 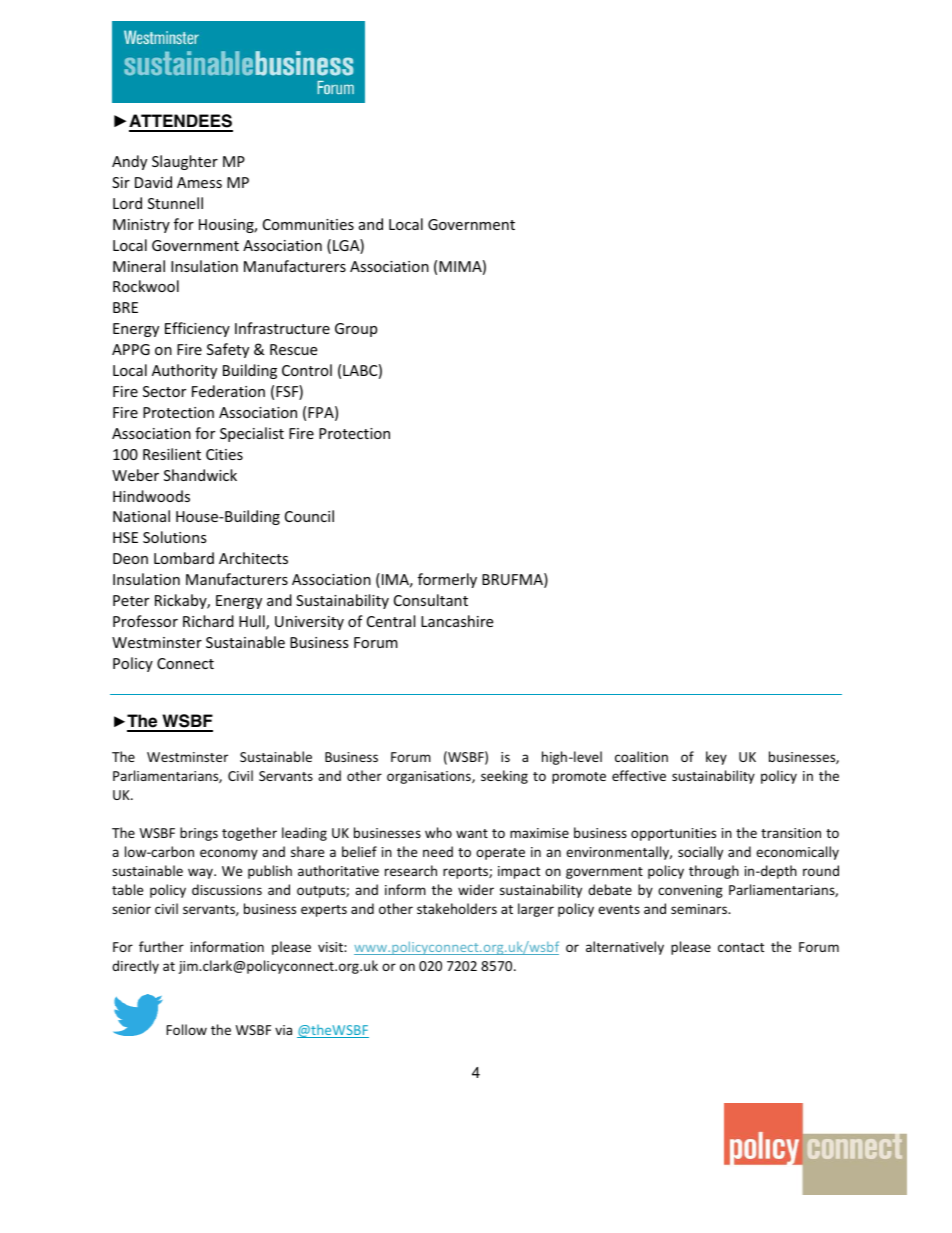 I want to click on key, so click(x=716, y=758).
